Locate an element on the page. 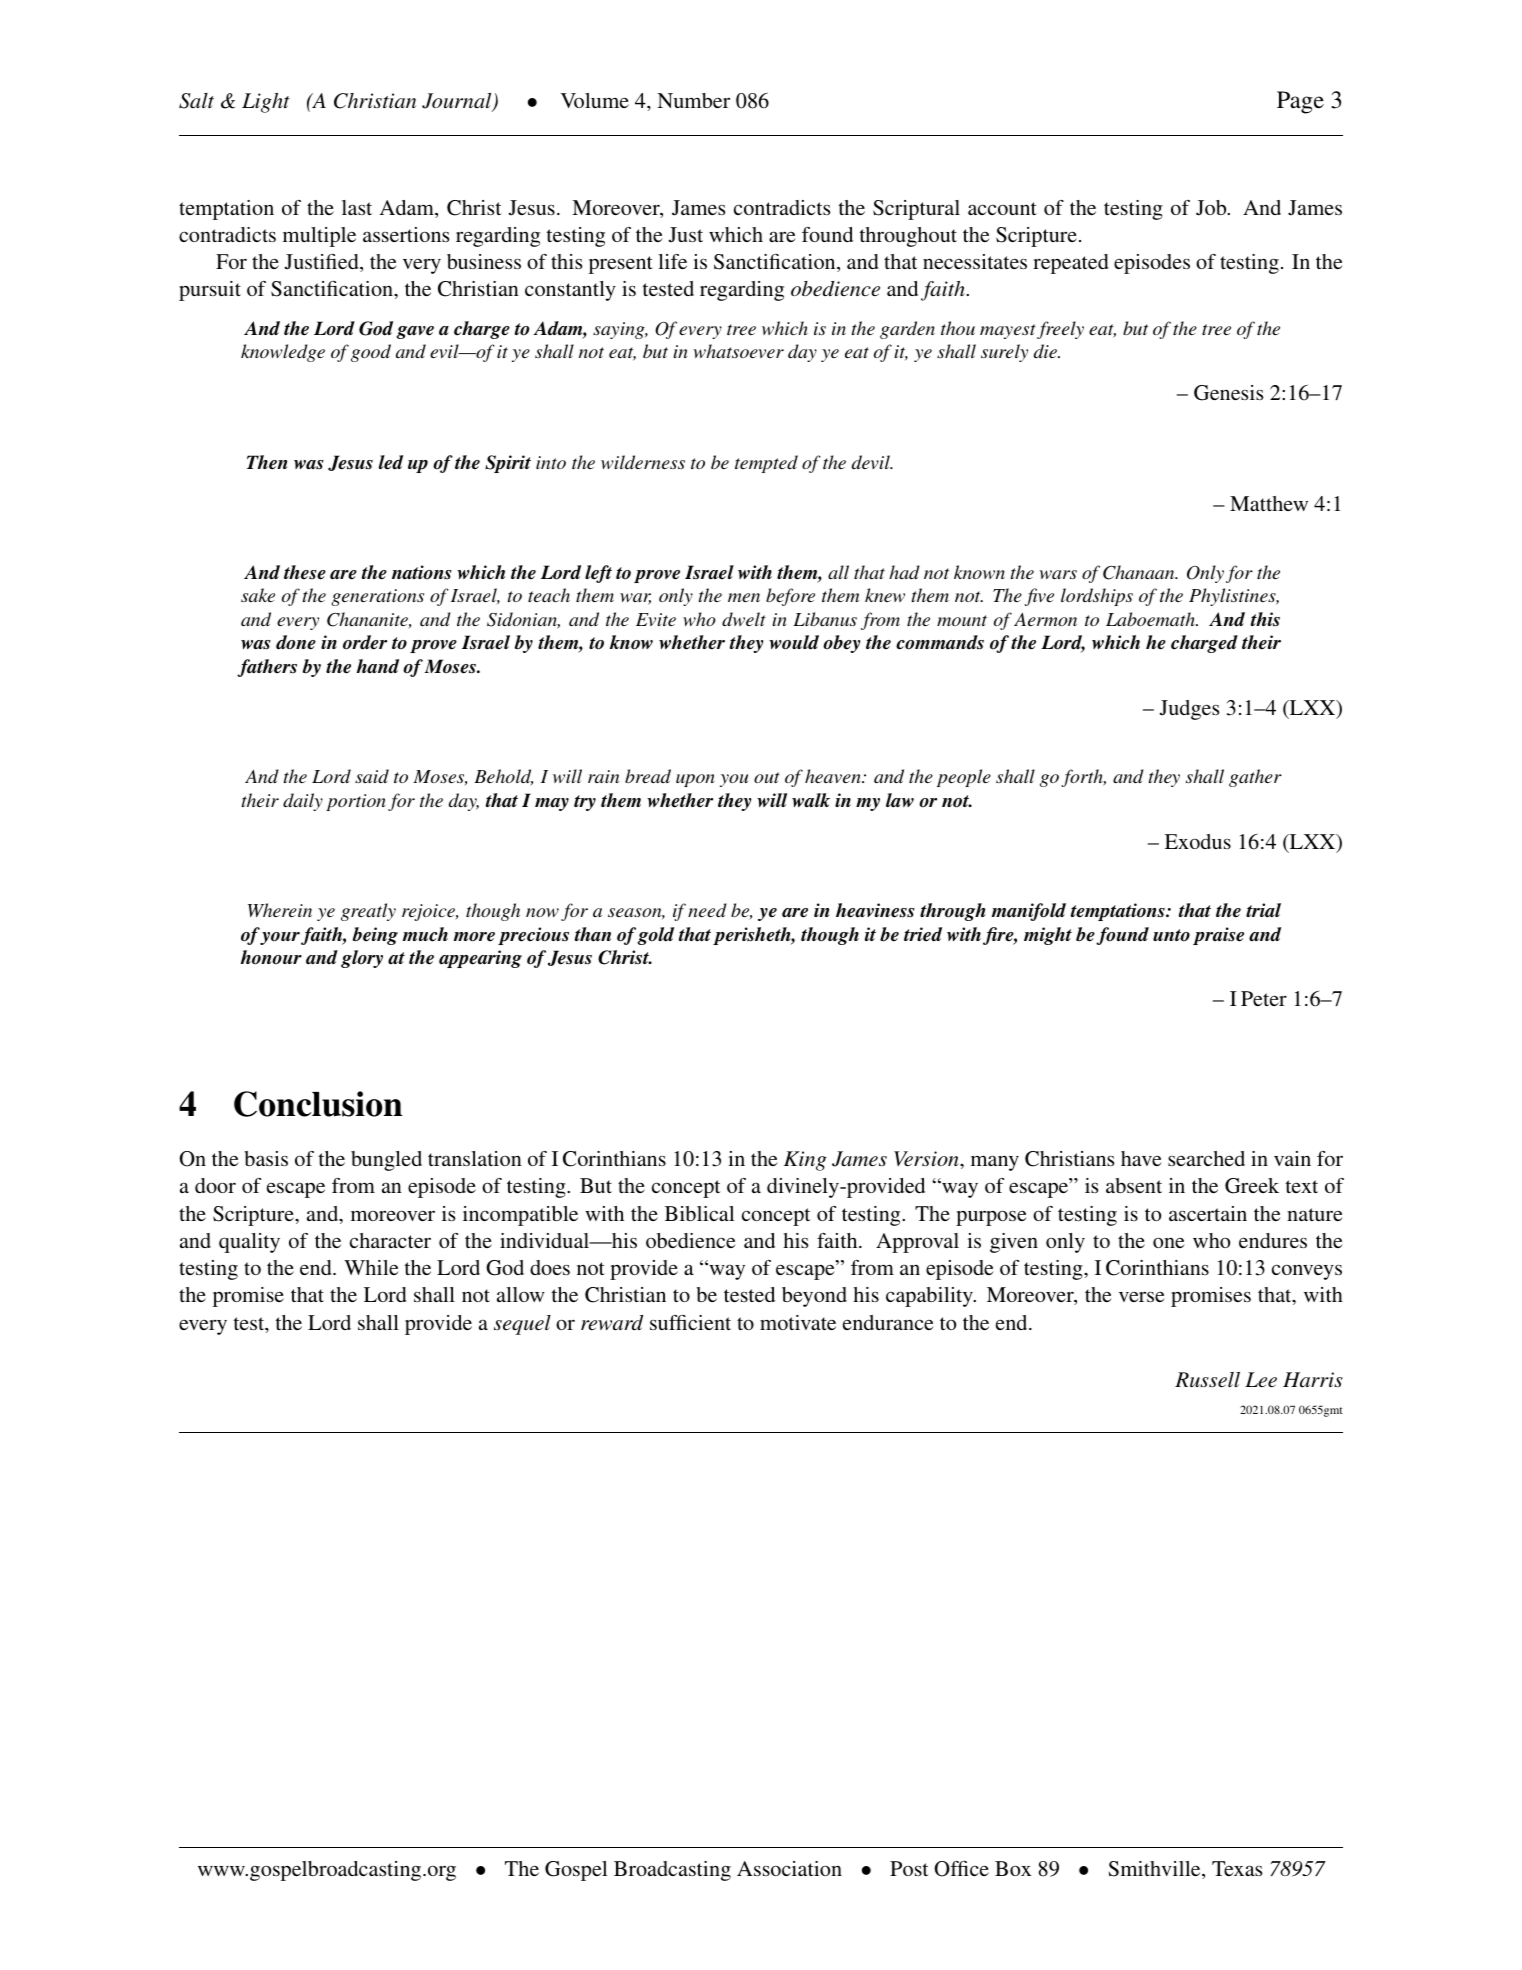  Number is located at coordinates (693, 100).
